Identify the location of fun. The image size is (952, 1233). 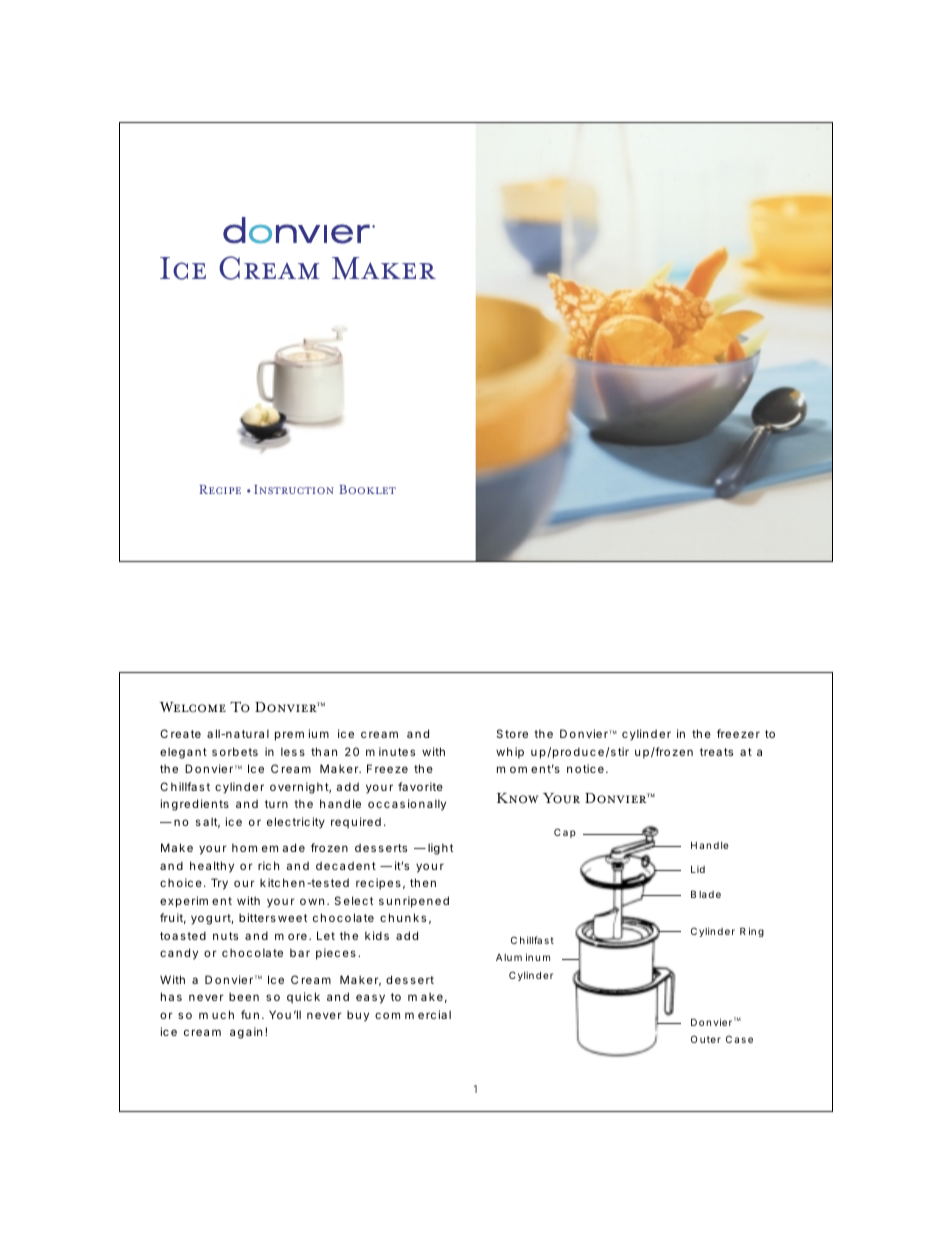
(250, 1014).
